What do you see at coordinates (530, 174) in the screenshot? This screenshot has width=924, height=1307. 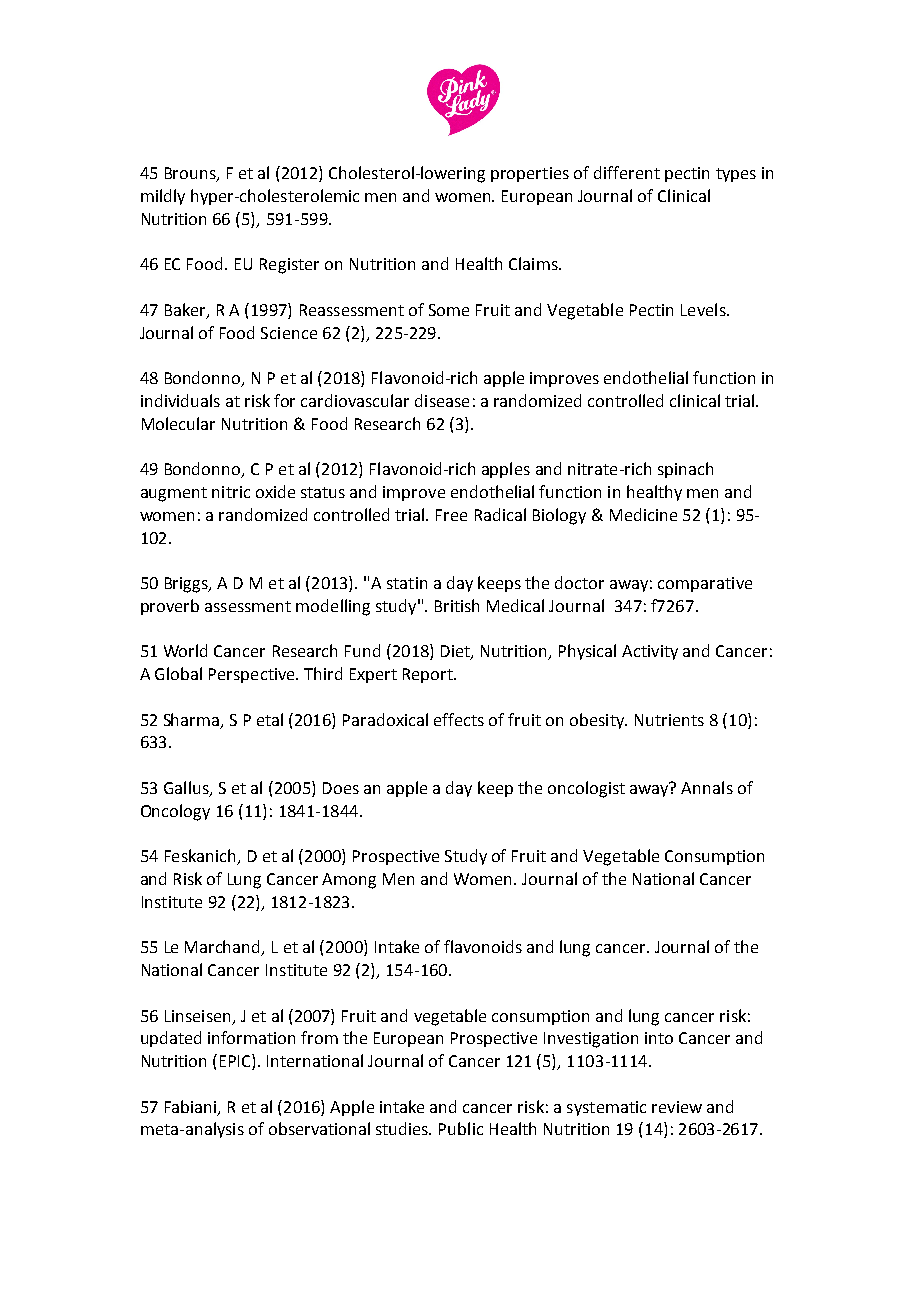 I see `properties` at bounding box center [530, 174].
